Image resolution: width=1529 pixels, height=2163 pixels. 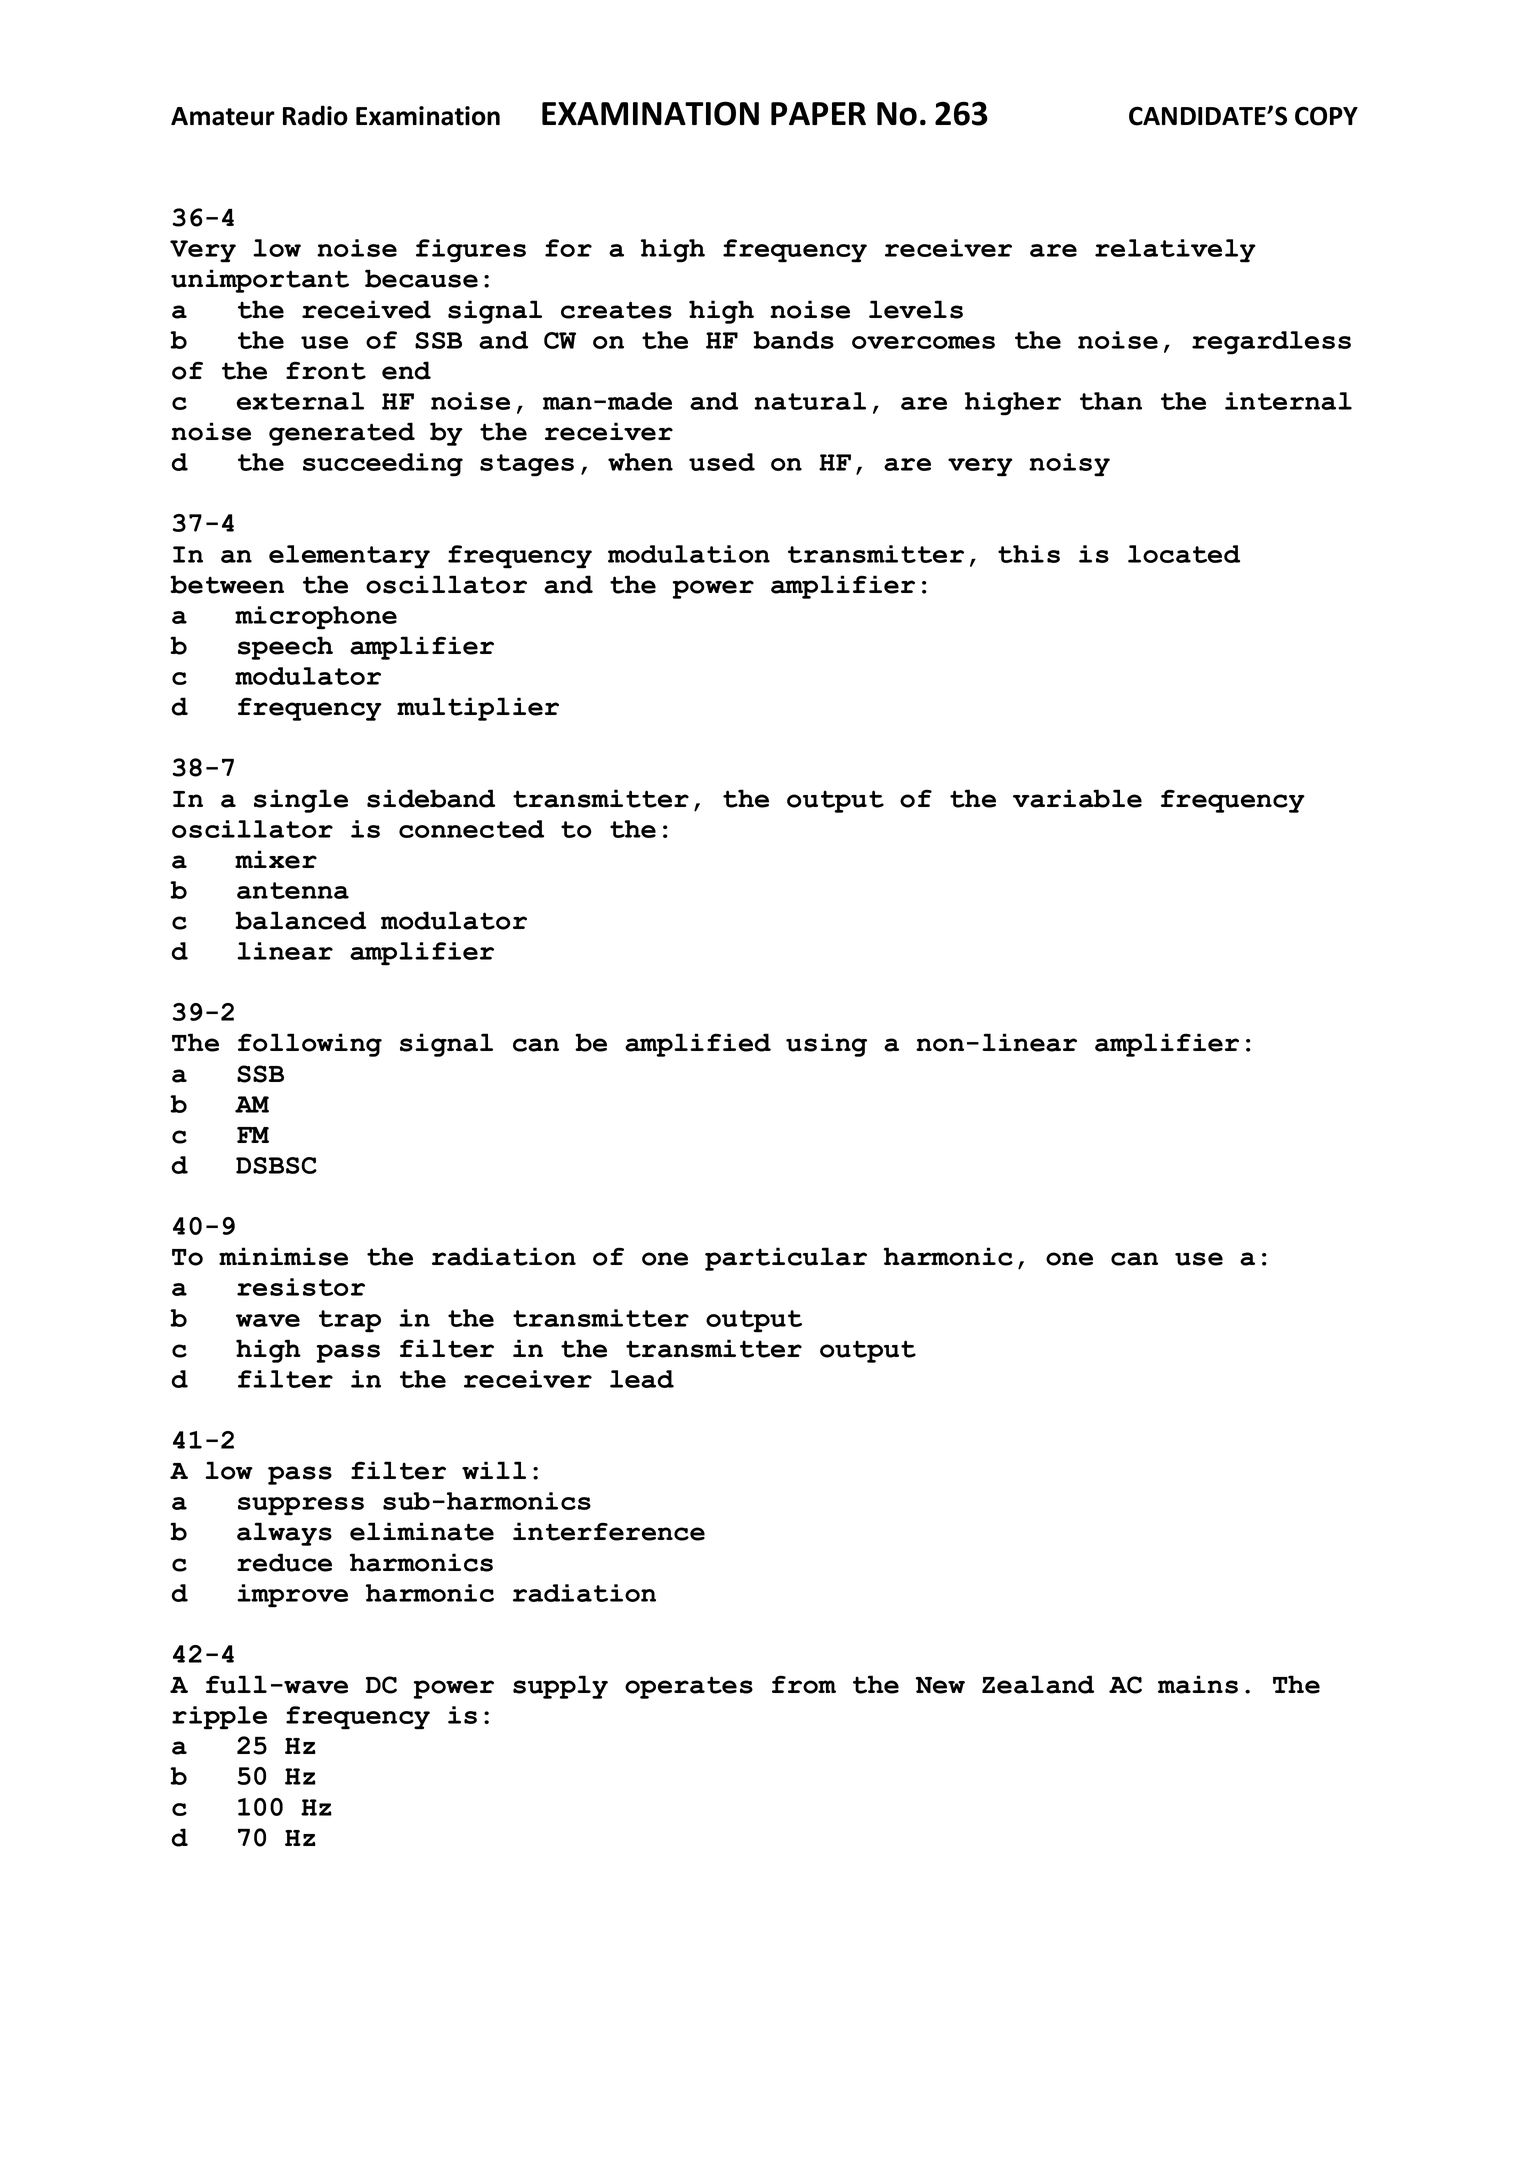 What do you see at coordinates (292, 1596) in the image?
I see `improve` at bounding box center [292, 1596].
